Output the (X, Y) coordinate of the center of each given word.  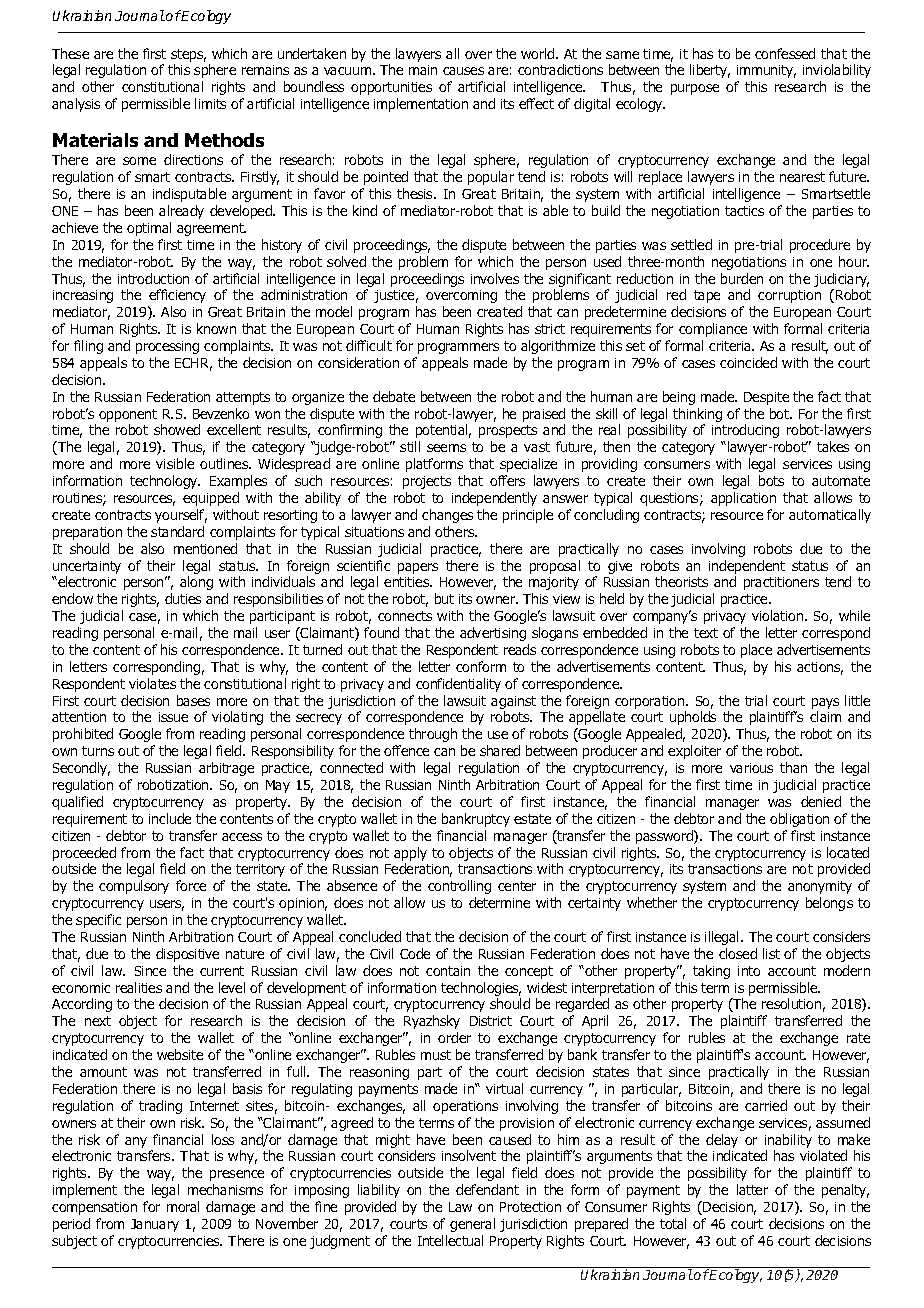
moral (183, 1206)
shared (500, 750)
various (751, 768)
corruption (789, 296)
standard (177, 531)
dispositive (187, 955)
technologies (481, 989)
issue (173, 717)
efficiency (177, 296)
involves (495, 278)
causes (463, 71)
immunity (766, 71)
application (743, 499)
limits (210, 103)
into (749, 971)
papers (418, 568)
